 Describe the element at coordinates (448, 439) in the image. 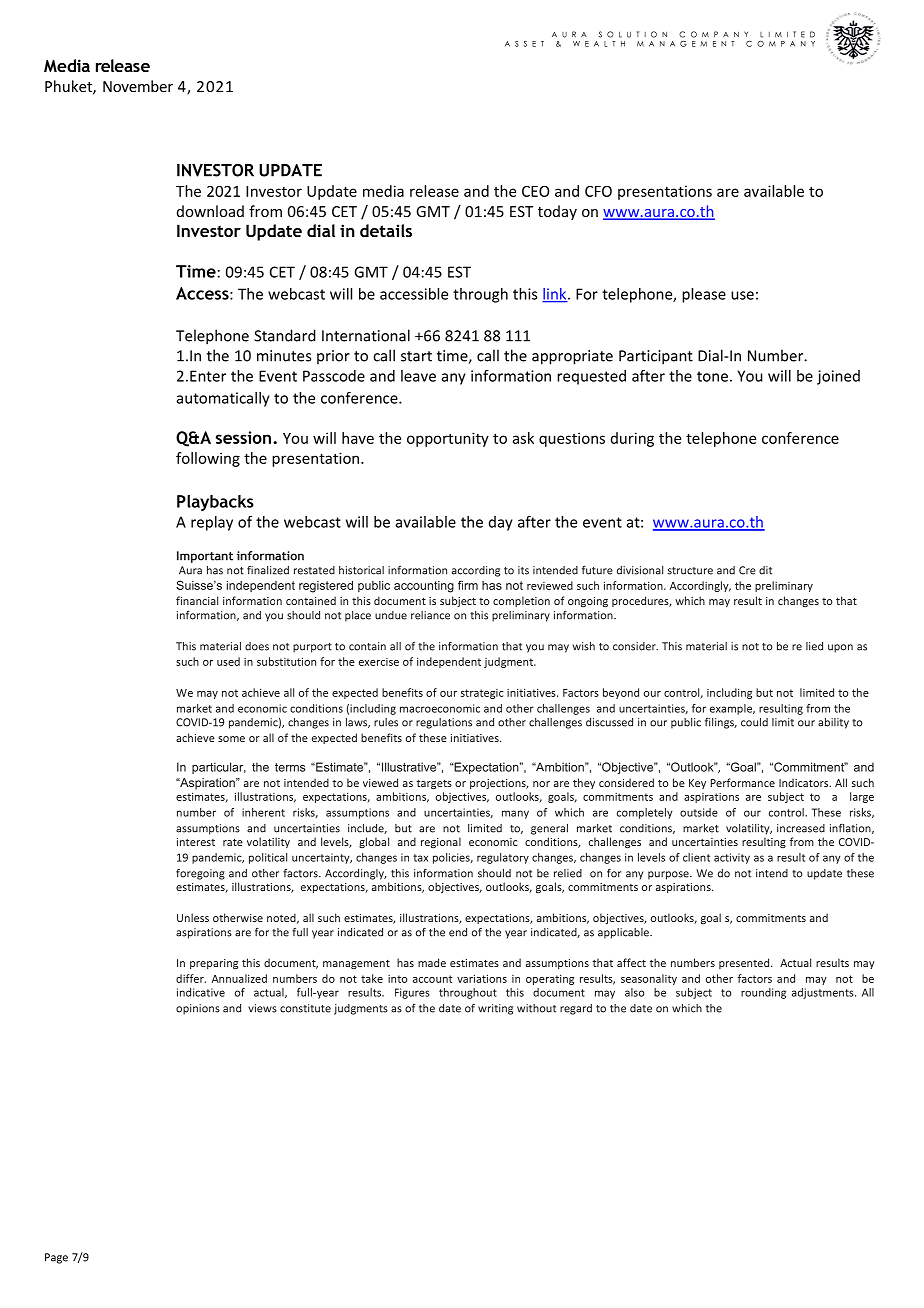

I see `opportunity` at that location.
